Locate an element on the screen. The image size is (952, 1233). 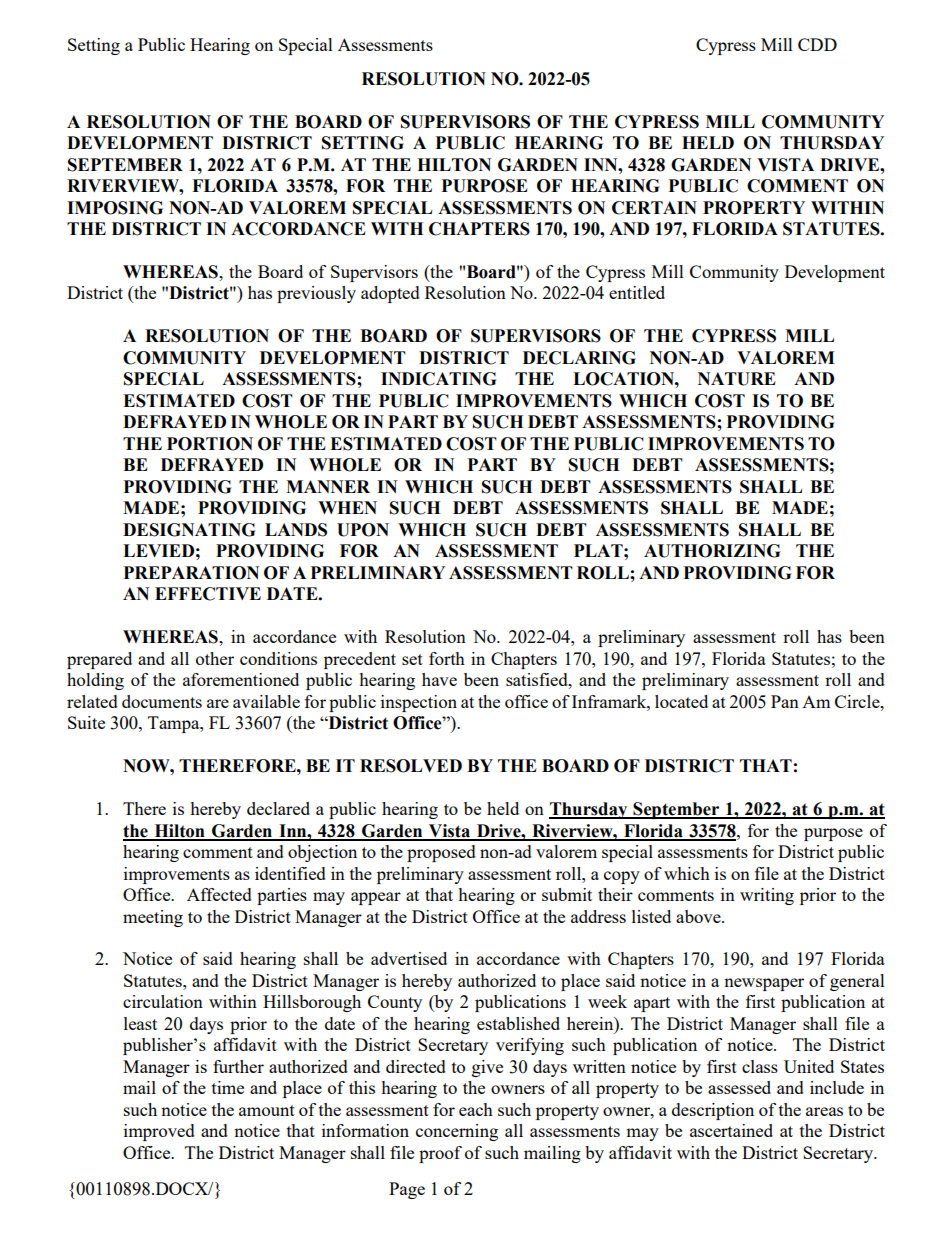
adopted is located at coordinates (390, 294).
